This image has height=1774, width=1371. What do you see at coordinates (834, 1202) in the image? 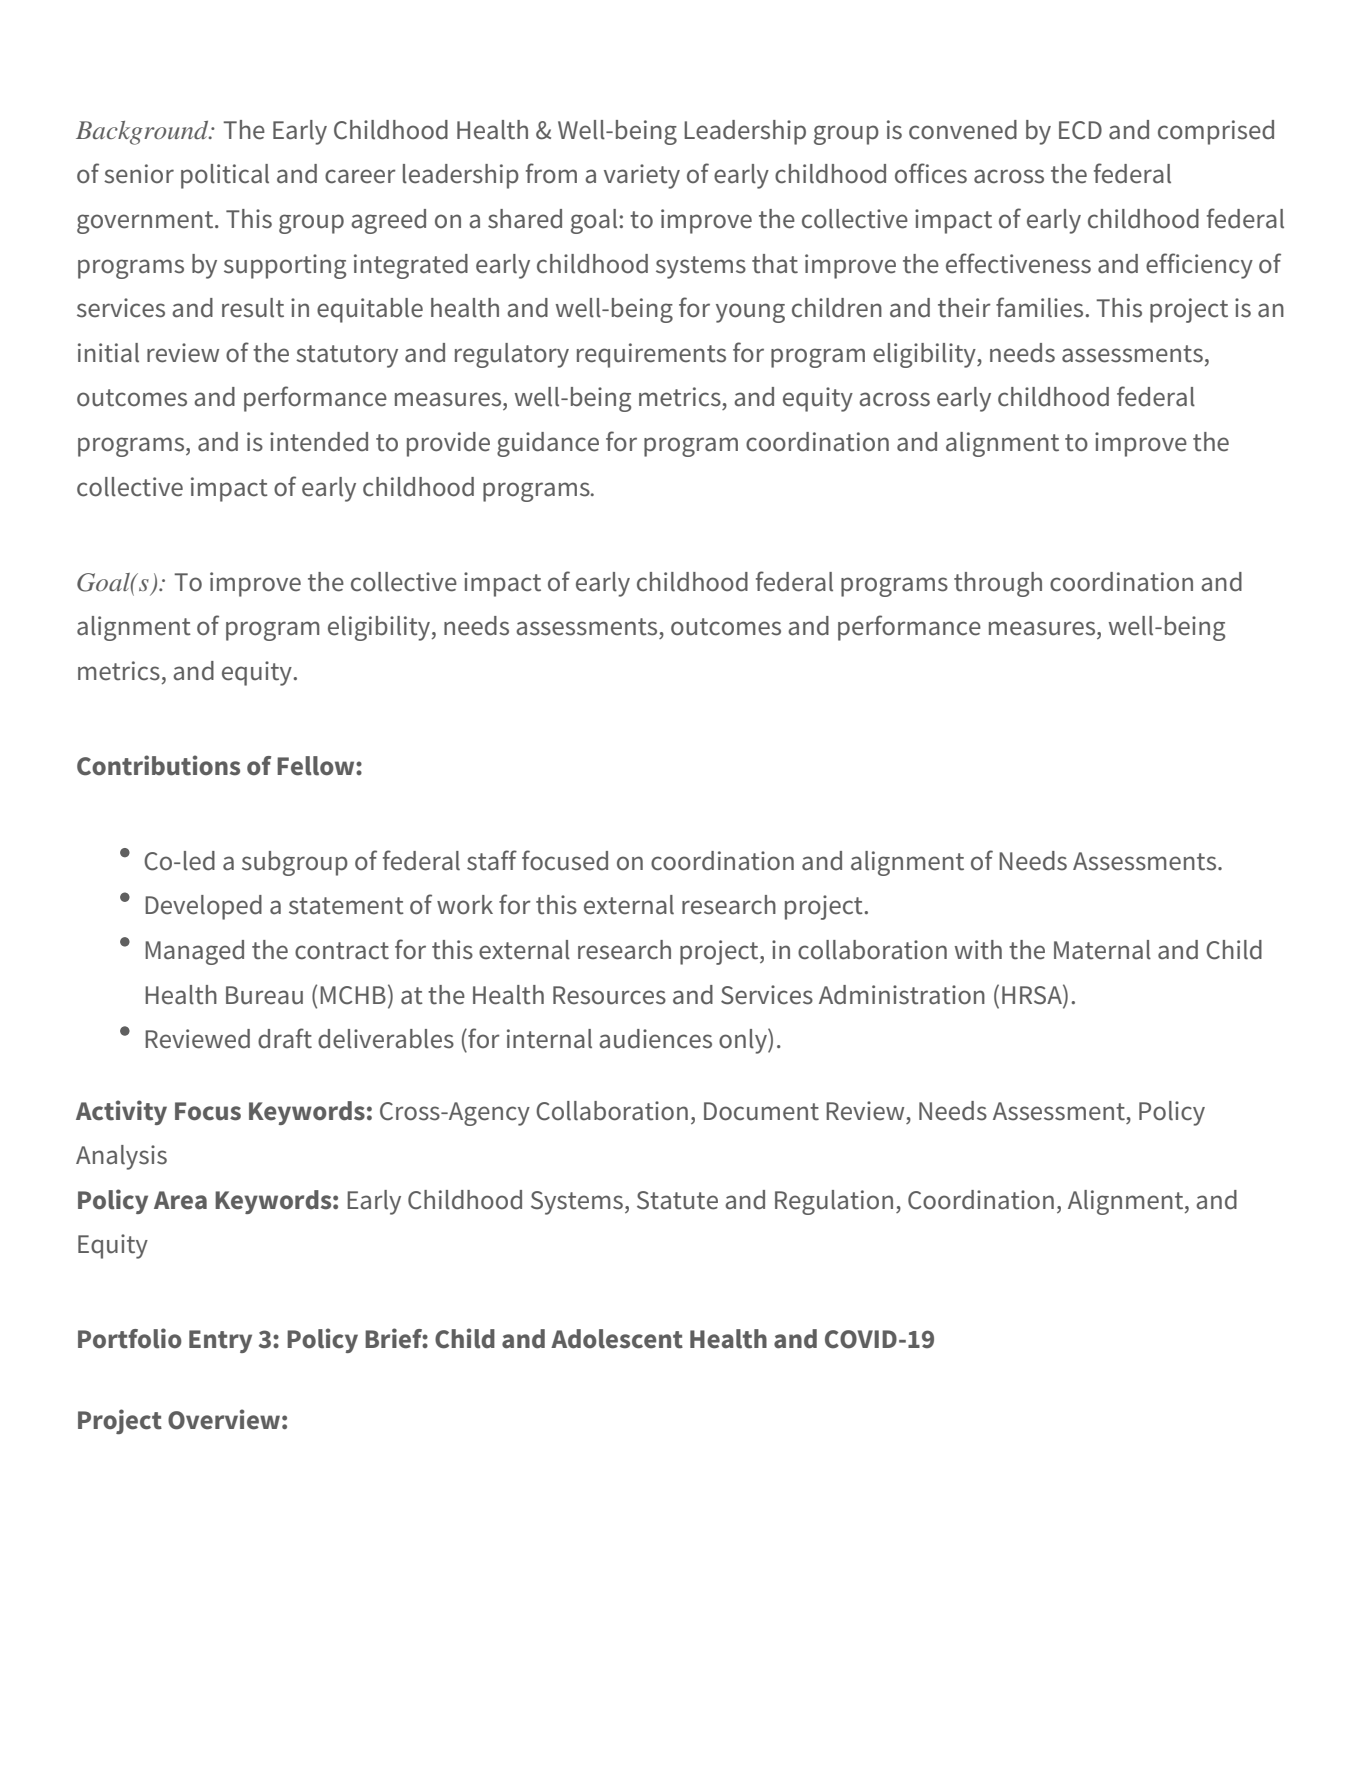
I see `Regulation` at bounding box center [834, 1202].
